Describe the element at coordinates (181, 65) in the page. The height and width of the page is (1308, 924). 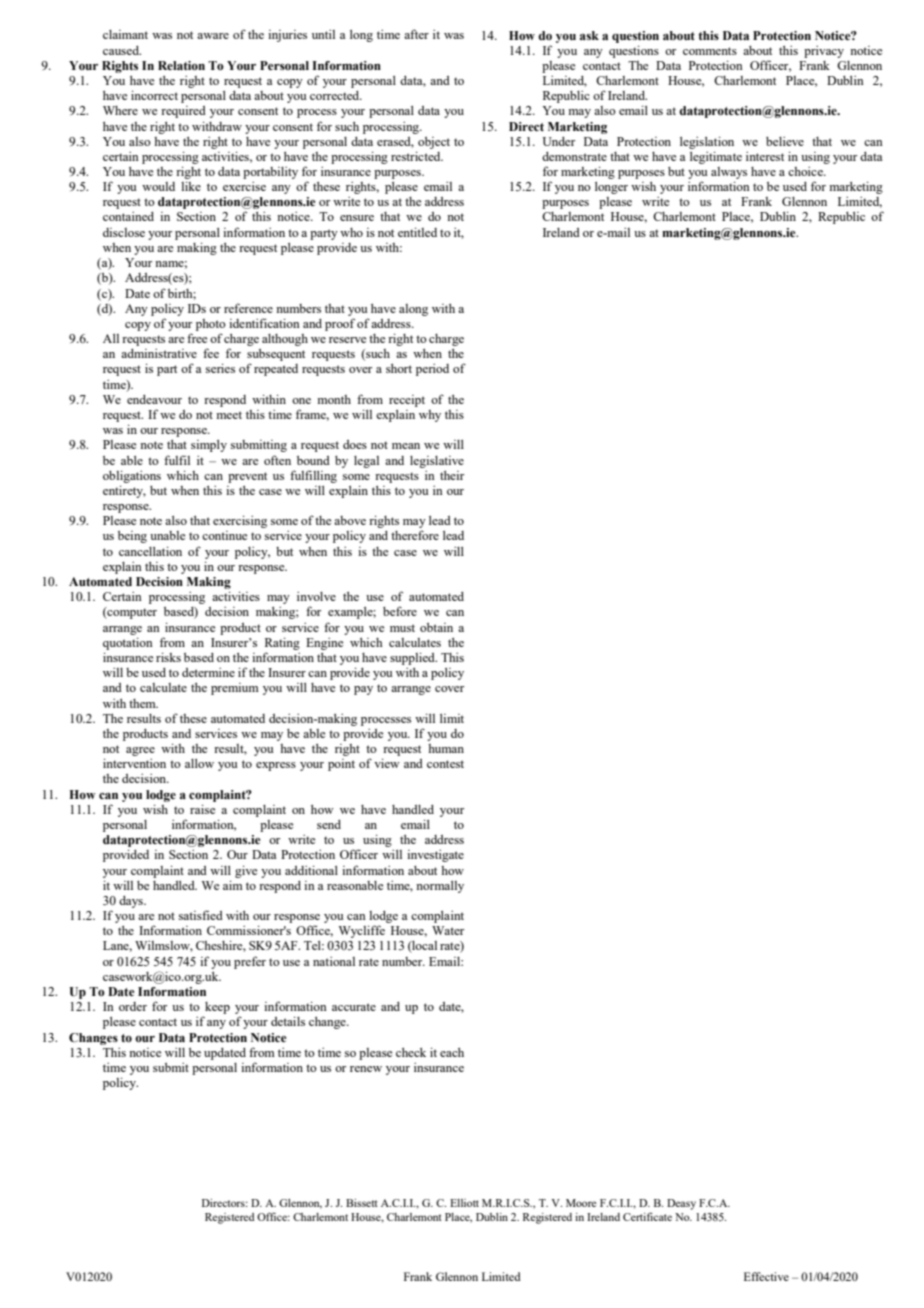
I see `Relation` at that location.
